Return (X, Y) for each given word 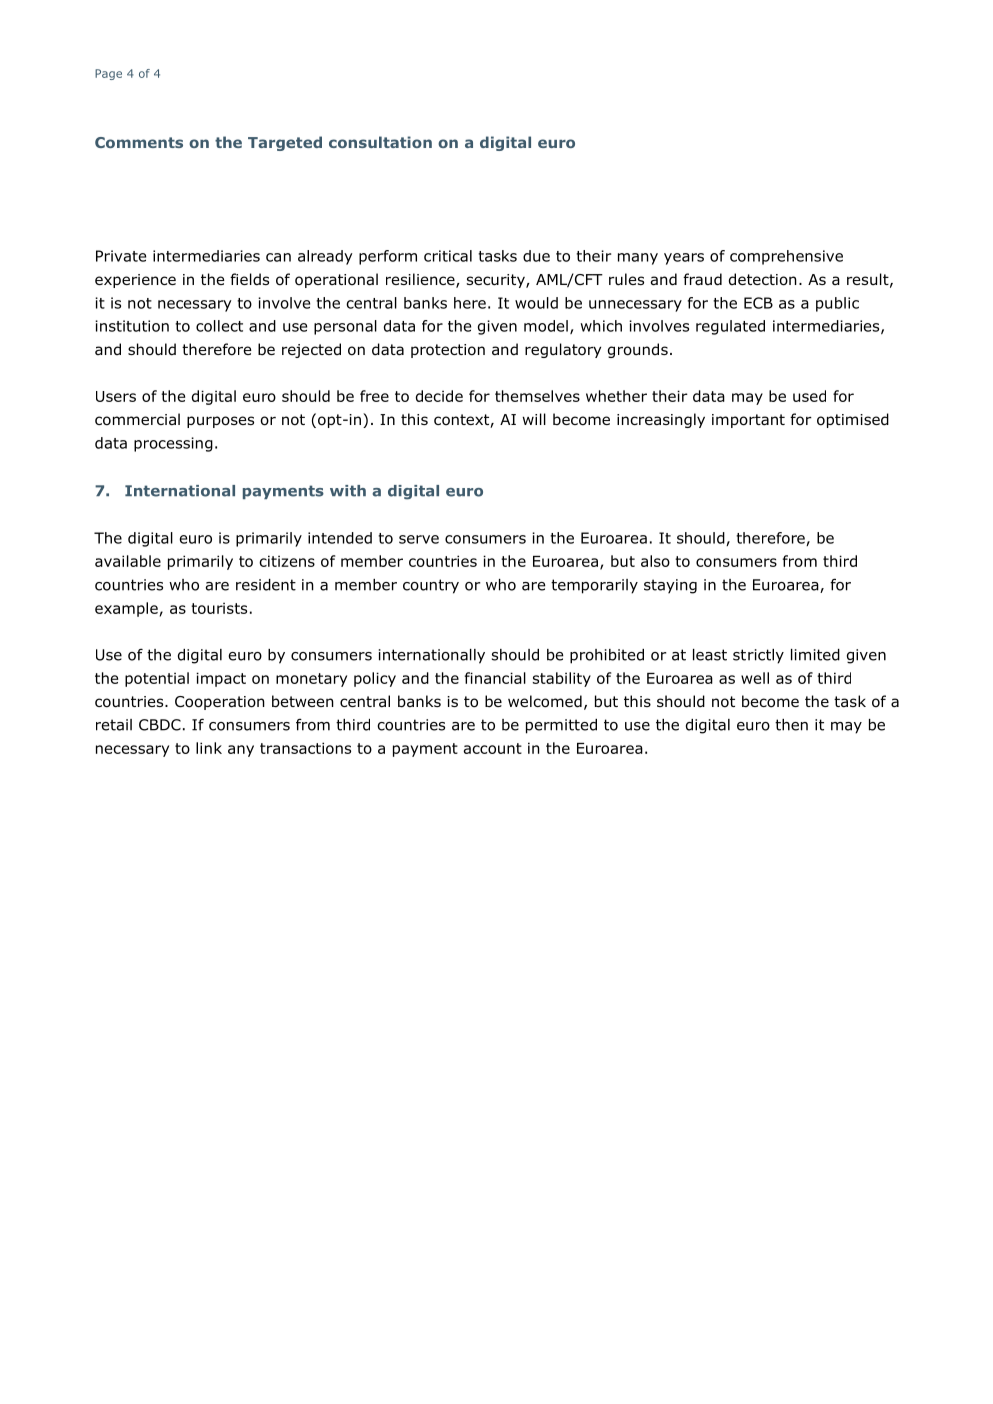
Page (108, 74)
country (431, 586)
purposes (220, 422)
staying (670, 586)
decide (439, 396)
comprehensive (786, 257)
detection (763, 279)
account (493, 748)
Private (121, 256)
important (748, 421)
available (128, 561)
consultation (380, 142)
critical (448, 256)
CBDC (160, 725)
